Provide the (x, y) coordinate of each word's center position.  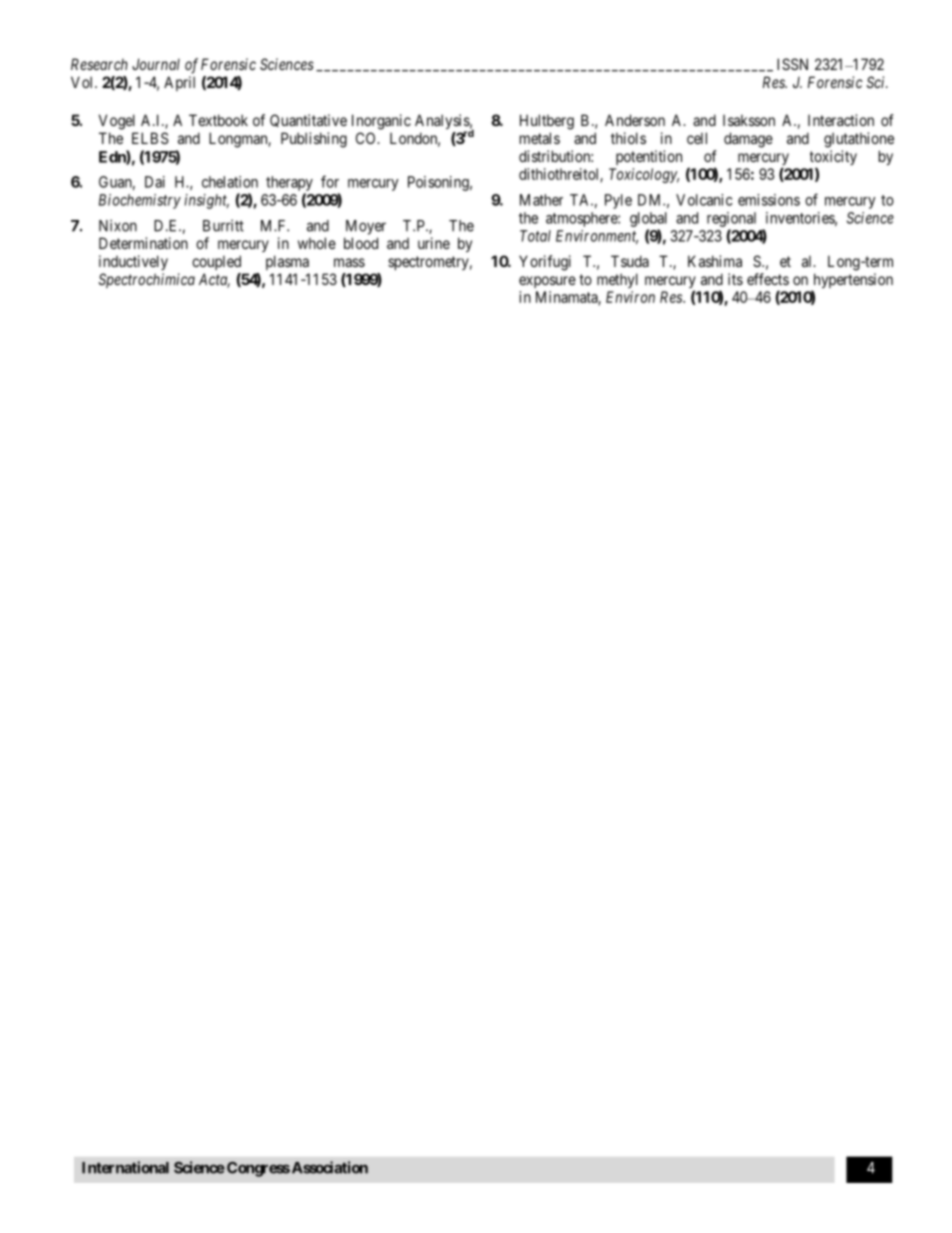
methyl (617, 280)
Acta (214, 280)
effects (768, 279)
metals (540, 138)
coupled (216, 262)
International (125, 1167)
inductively (133, 262)
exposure (547, 282)
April (179, 83)
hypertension (852, 282)
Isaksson (749, 120)
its (735, 279)
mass (349, 262)
